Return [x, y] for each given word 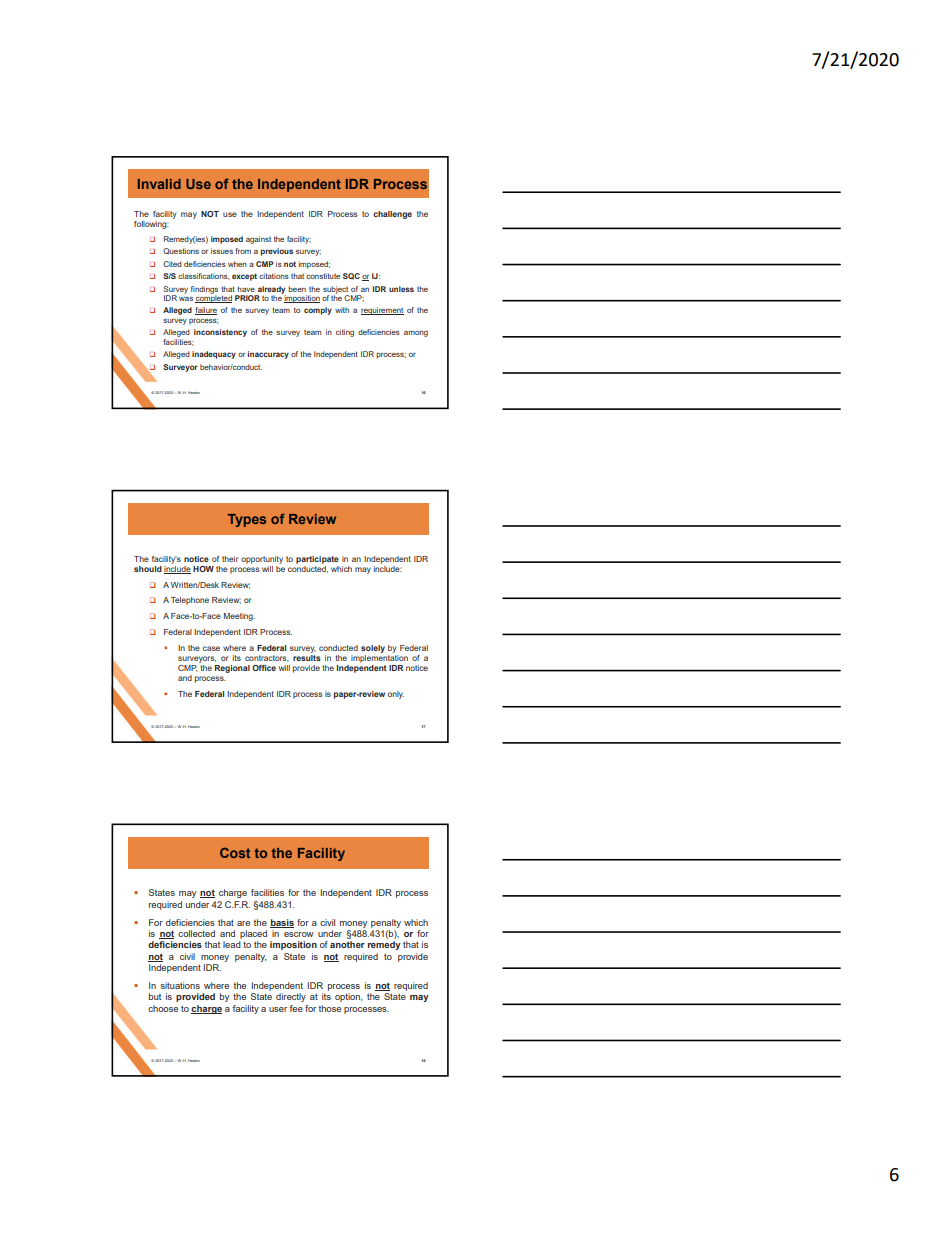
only [396, 695]
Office [264, 668]
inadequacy [214, 355]
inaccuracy [268, 355]
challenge [392, 215]
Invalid [159, 184]
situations [180, 985]
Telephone [190, 601]
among [416, 334]
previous [276, 252]
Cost [235, 852]
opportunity [262, 560]
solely [373, 649]
